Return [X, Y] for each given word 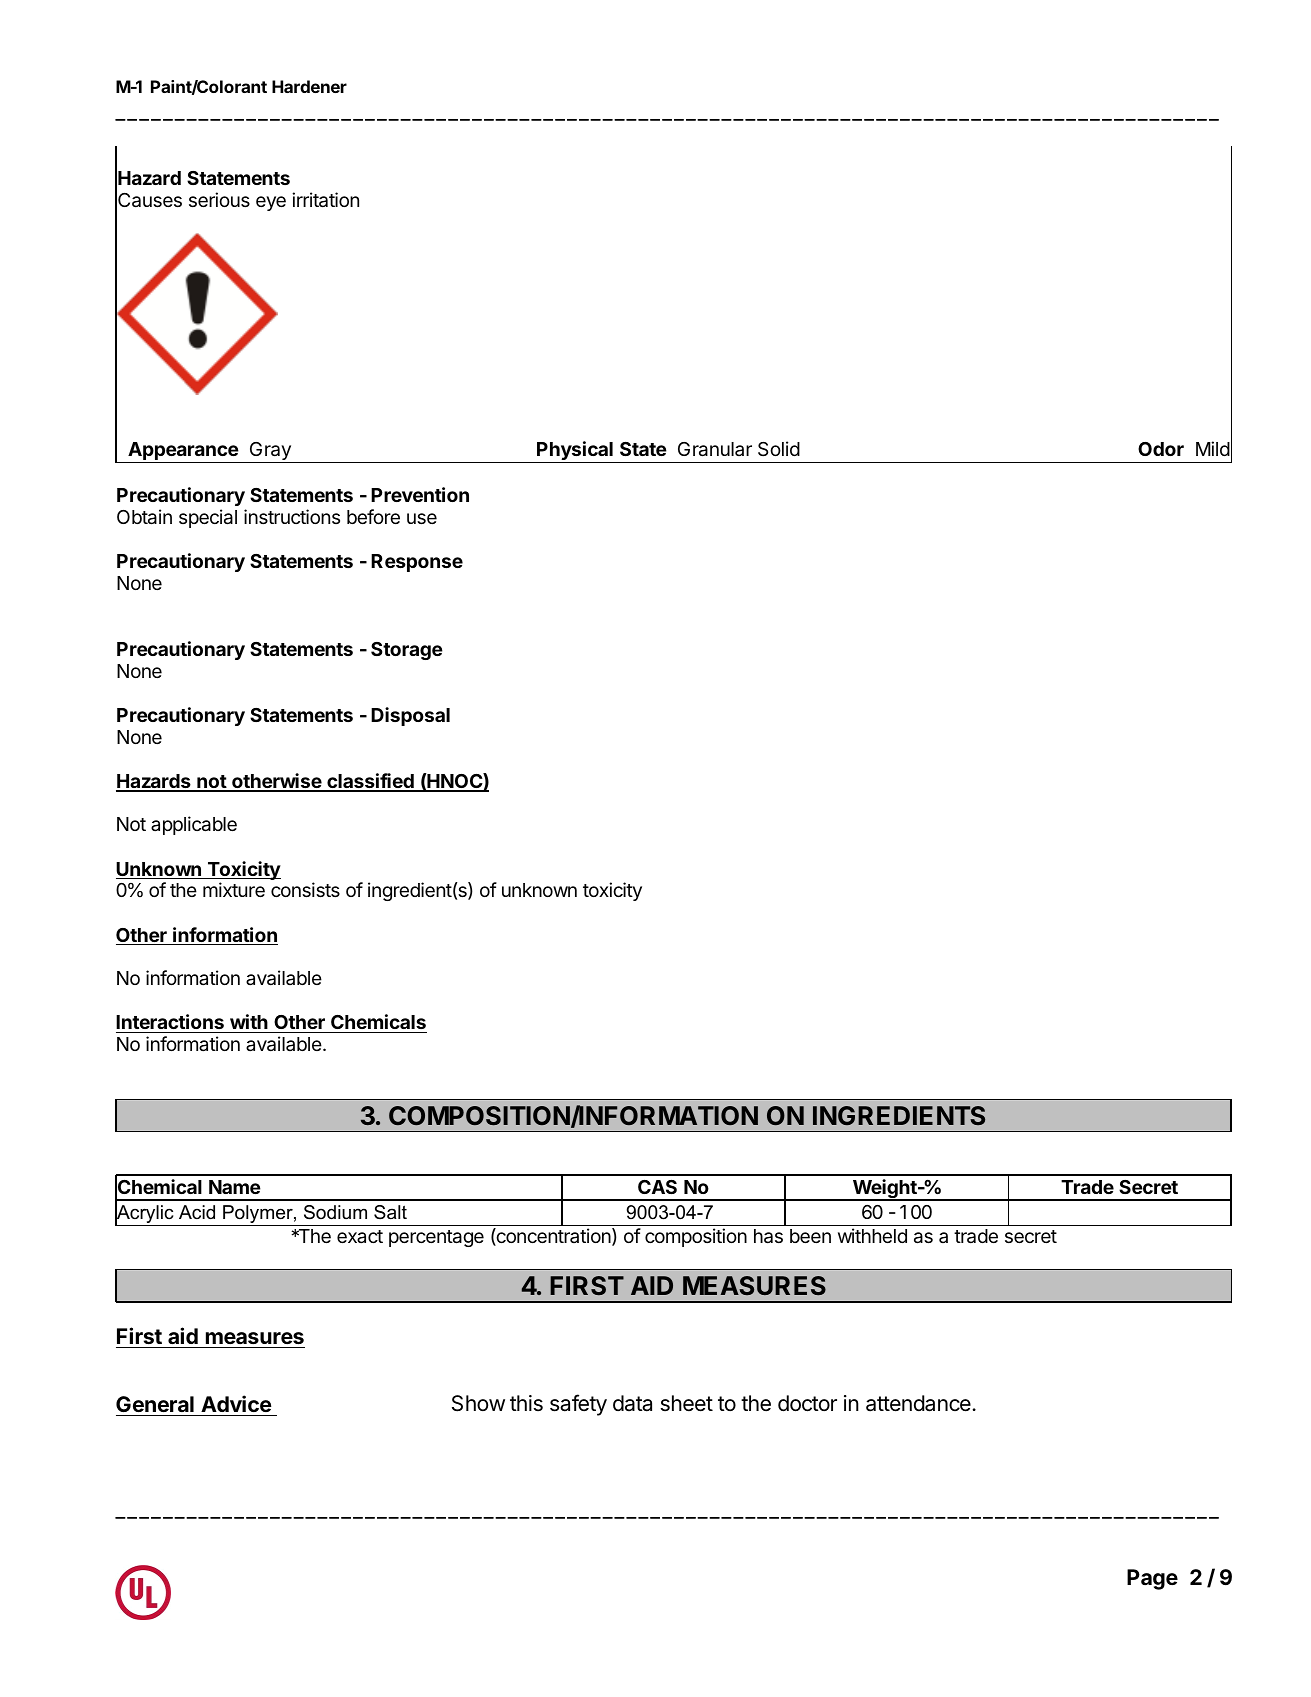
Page [1152, 1579]
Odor [1161, 449]
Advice [236, 1403]
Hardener [309, 86]
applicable [194, 825]
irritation [325, 200]
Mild [1213, 448]
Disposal [410, 716]
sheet [687, 1403]
